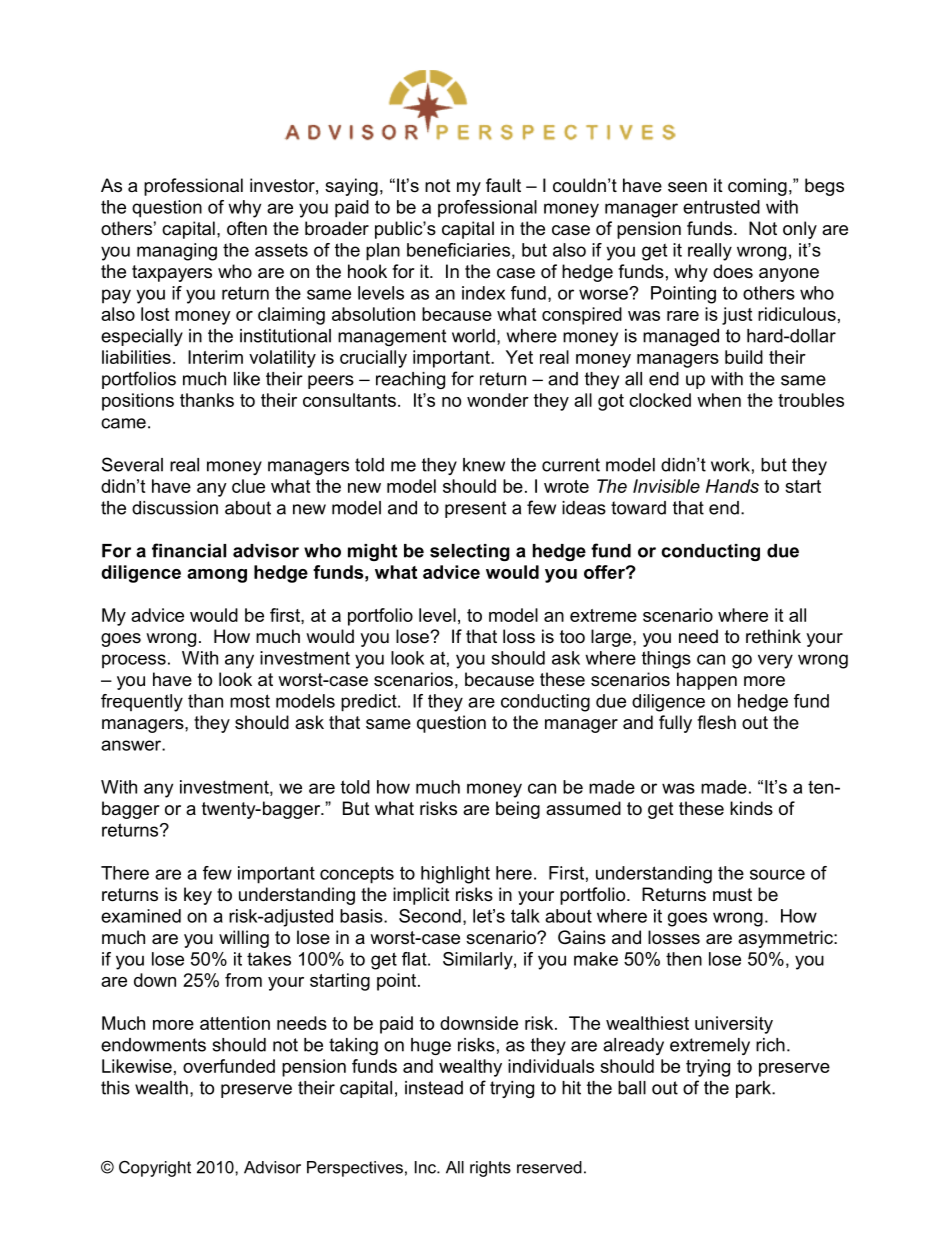 Image resolution: width=952 pixels, height=1233 pixels. I want to click on most, so click(250, 701).
